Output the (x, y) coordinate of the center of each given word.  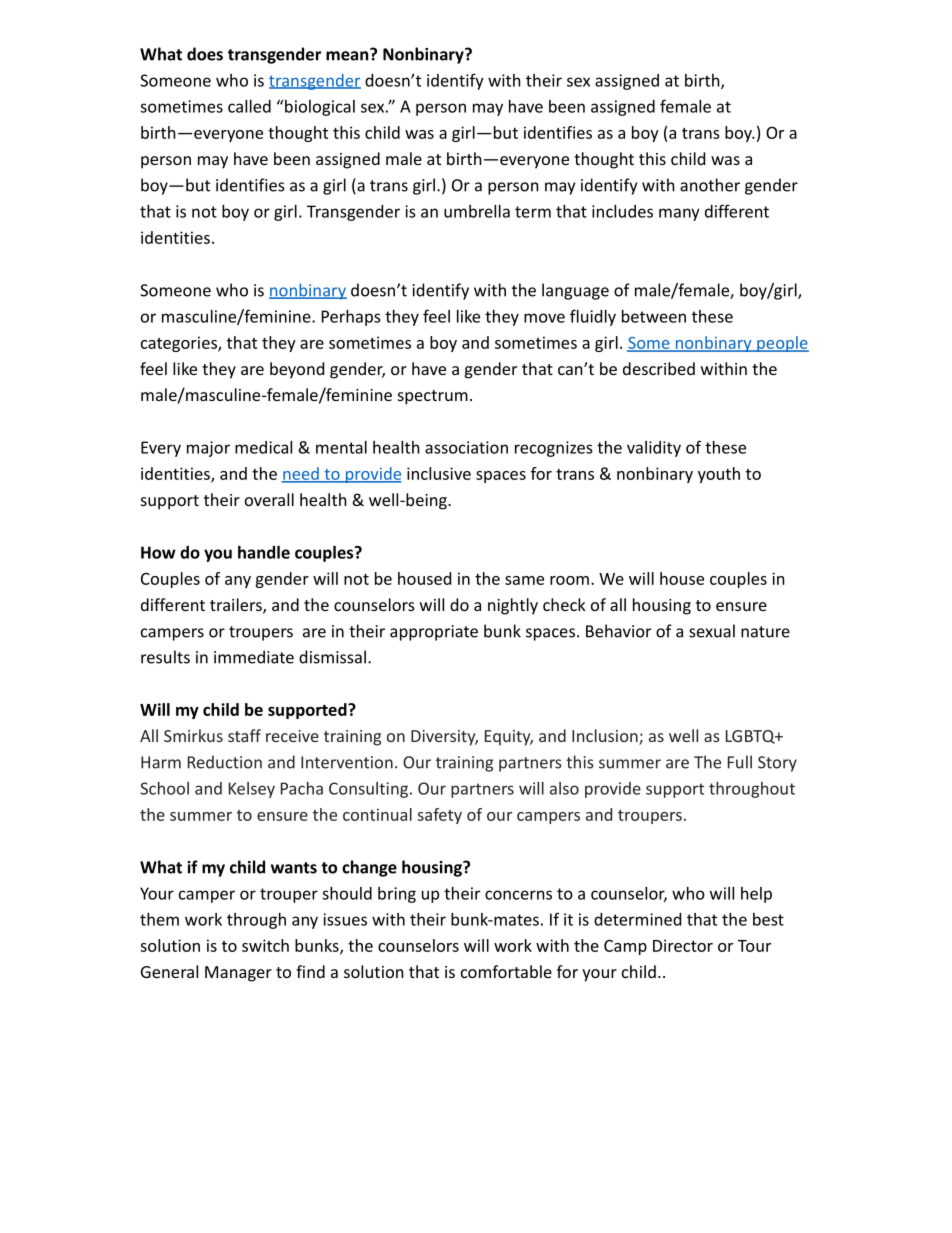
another (710, 185)
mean (348, 55)
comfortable (506, 971)
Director (683, 945)
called (249, 106)
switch (265, 945)
